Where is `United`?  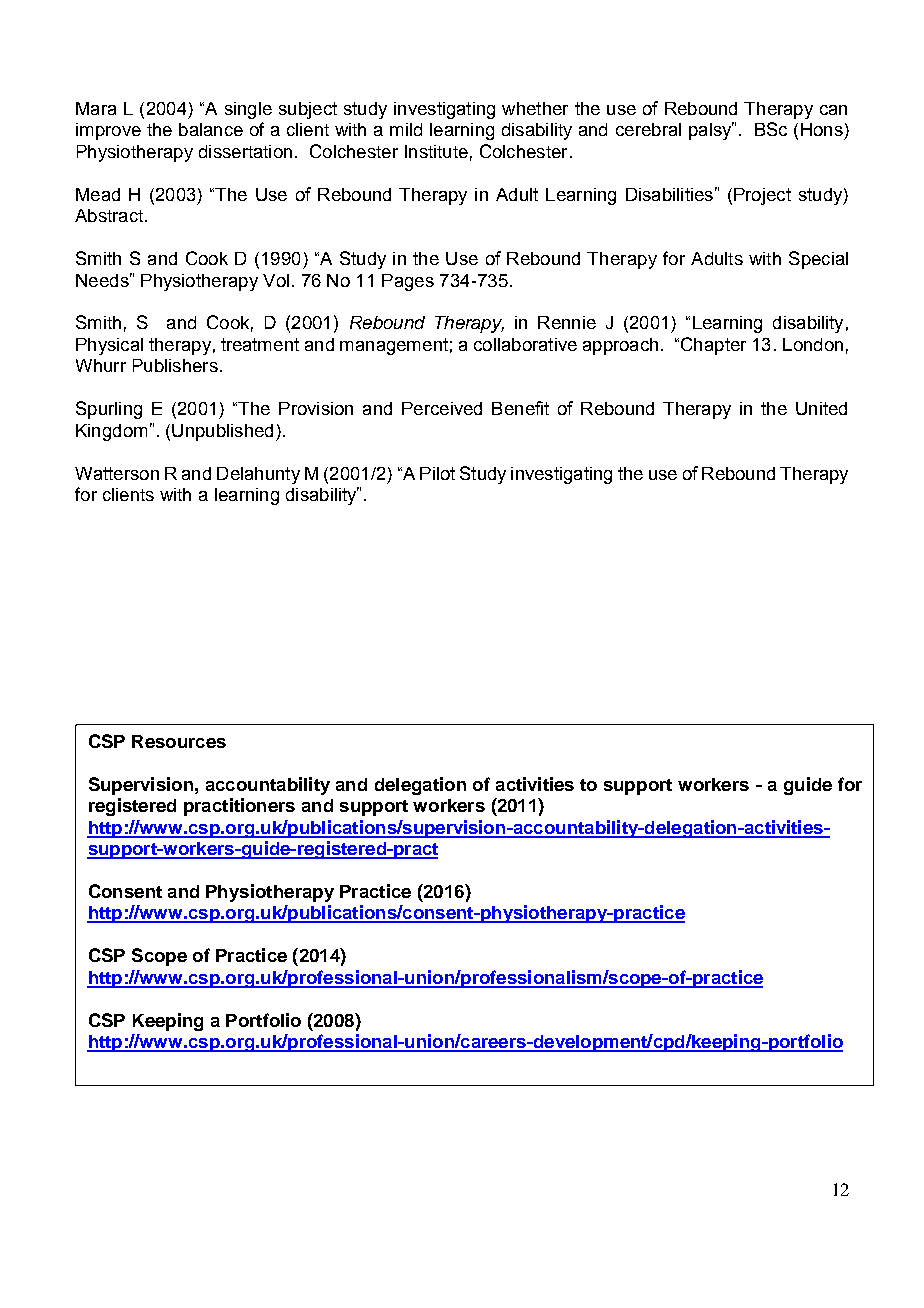 United is located at coordinates (821, 408).
